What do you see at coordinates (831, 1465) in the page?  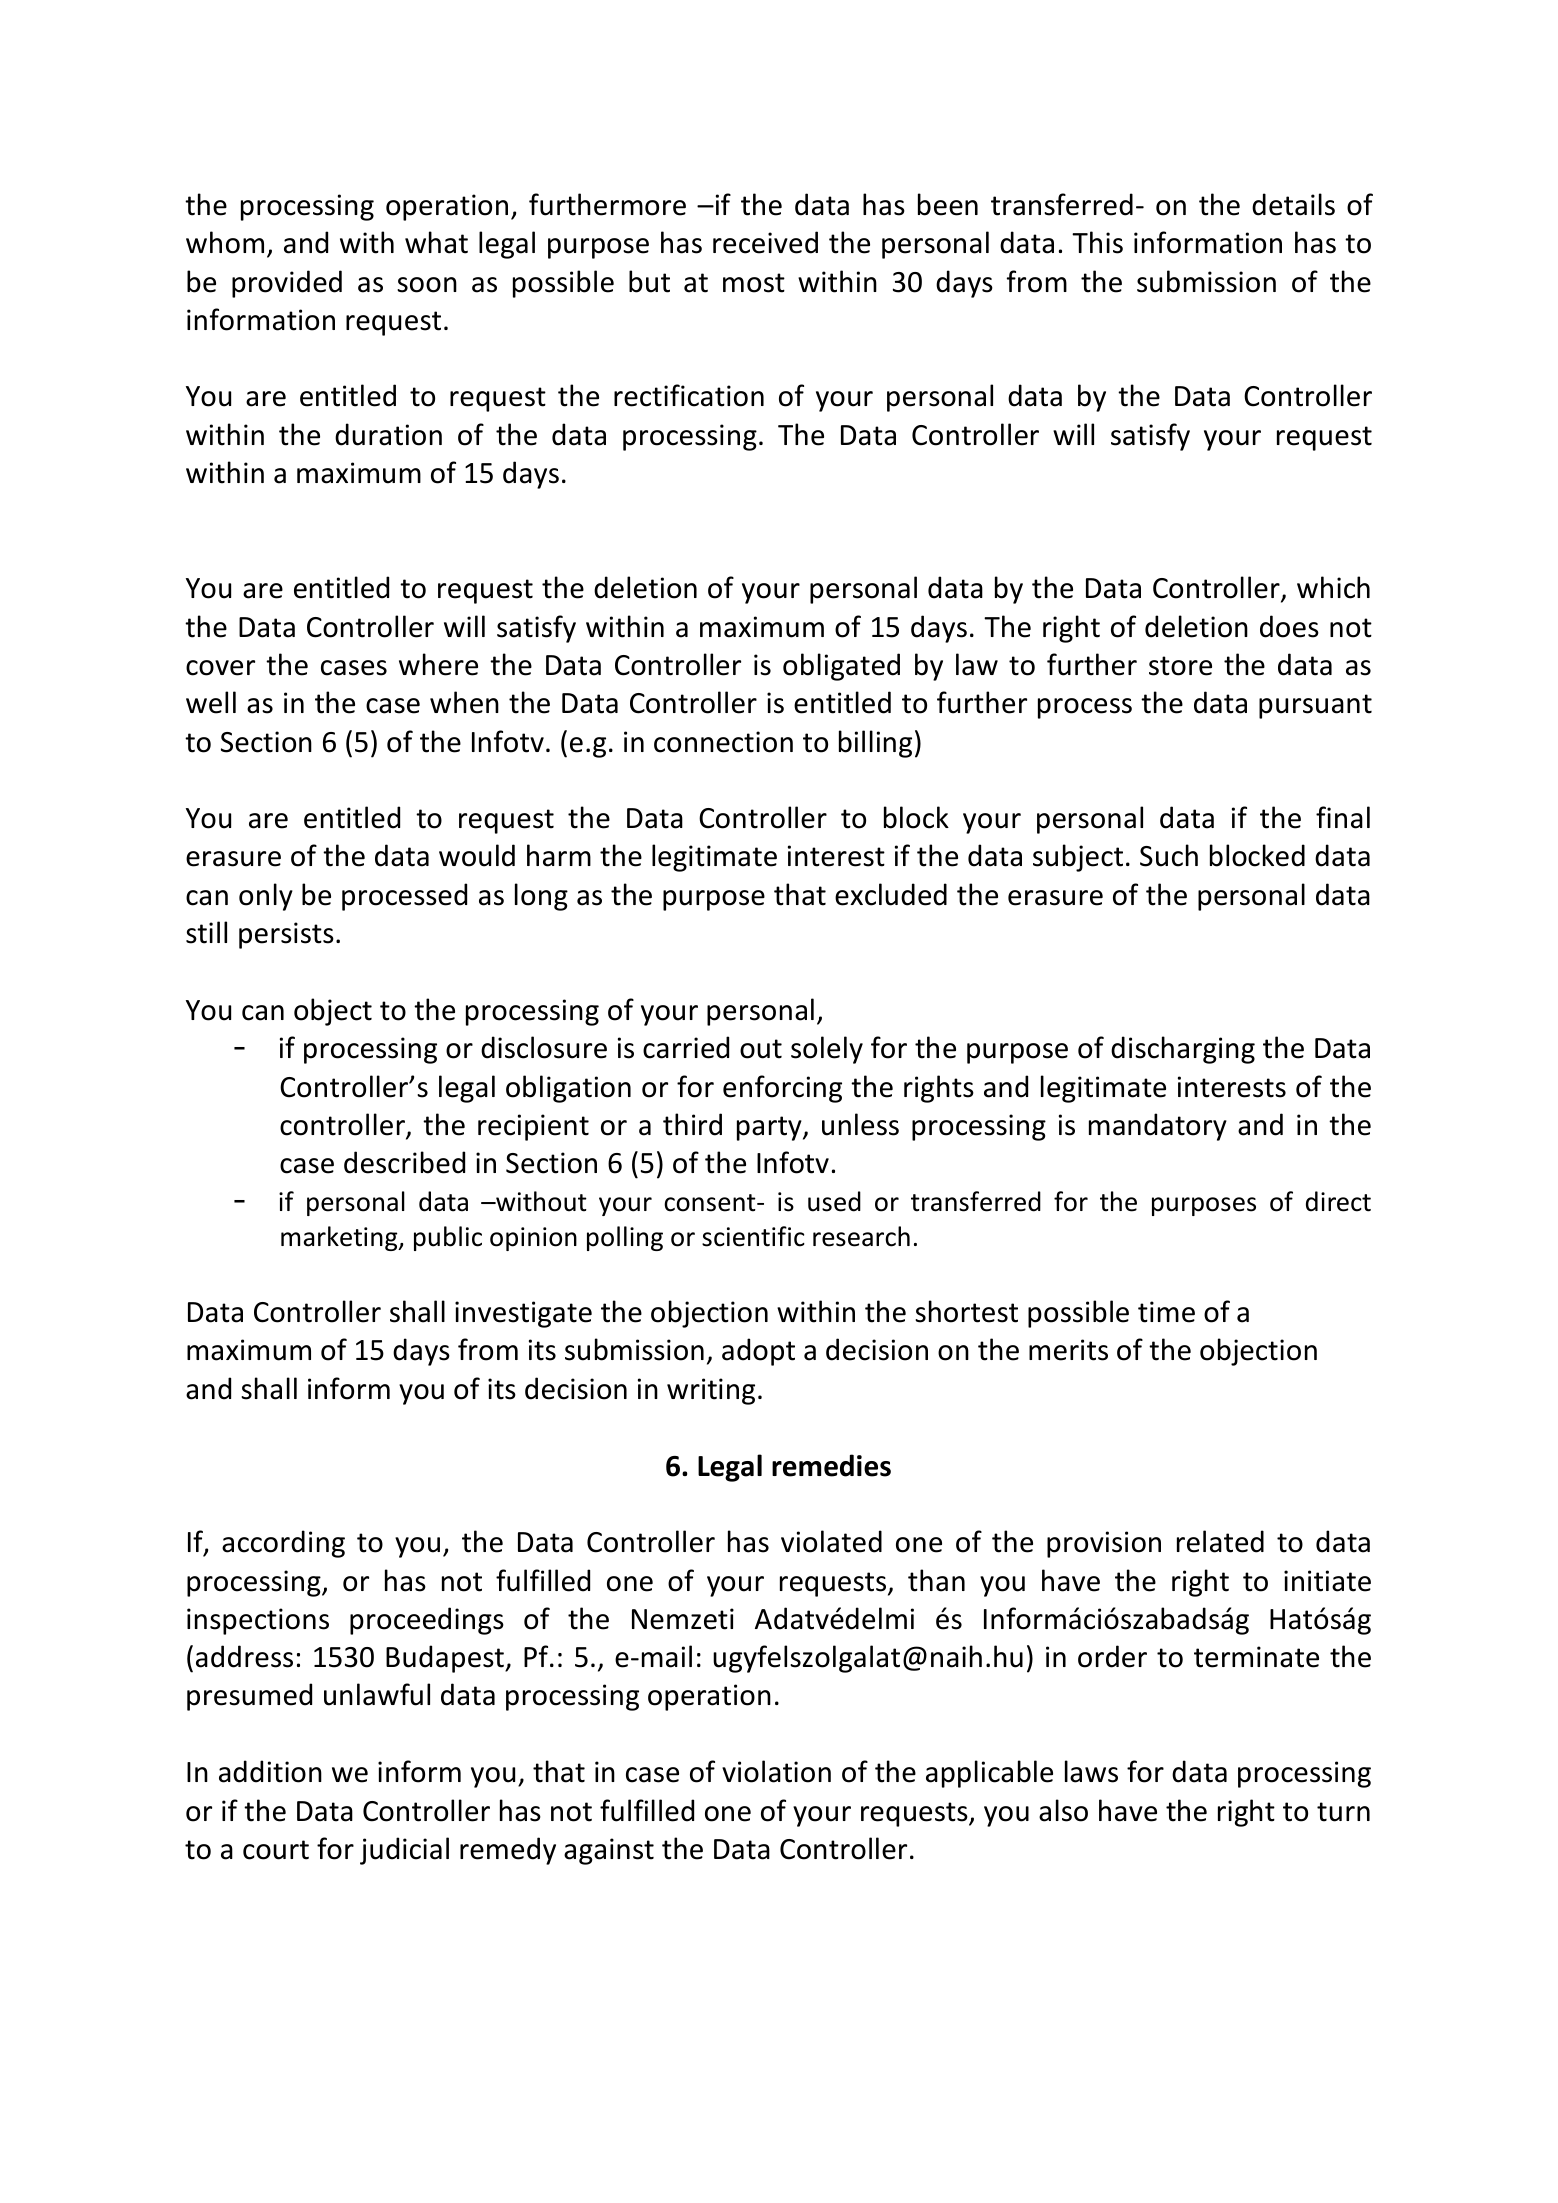 I see `remedies` at bounding box center [831, 1465].
